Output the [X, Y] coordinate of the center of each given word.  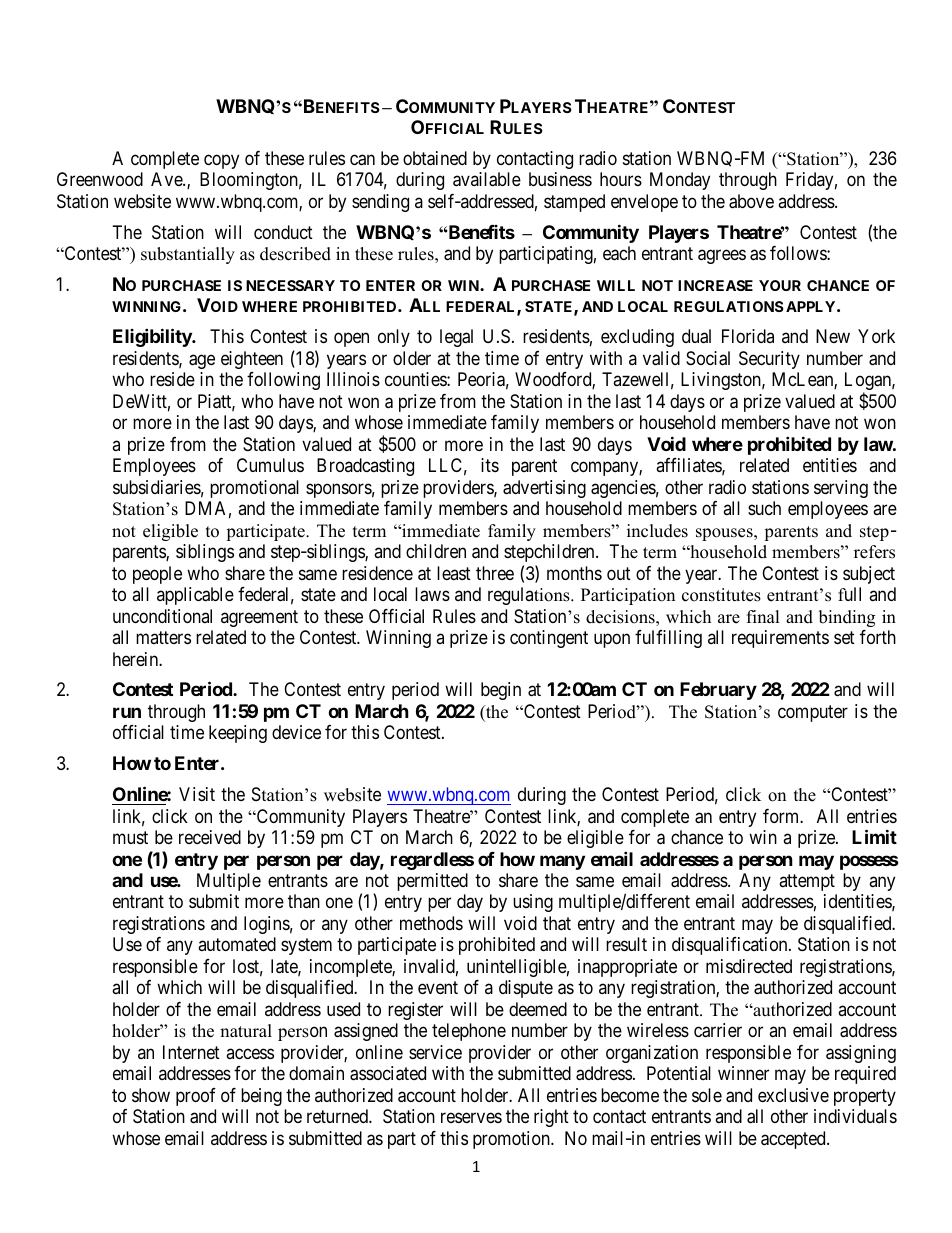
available [487, 179]
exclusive [793, 1095]
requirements [780, 639]
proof [196, 1097]
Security [769, 360]
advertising [544, 489]
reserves [471, 1118]
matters [163, 637]
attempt [807, 882]
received [210, 837]
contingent [549, 639]
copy [221, 161]
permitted [432, 882]
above [751, 201]
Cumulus [270, 465]
